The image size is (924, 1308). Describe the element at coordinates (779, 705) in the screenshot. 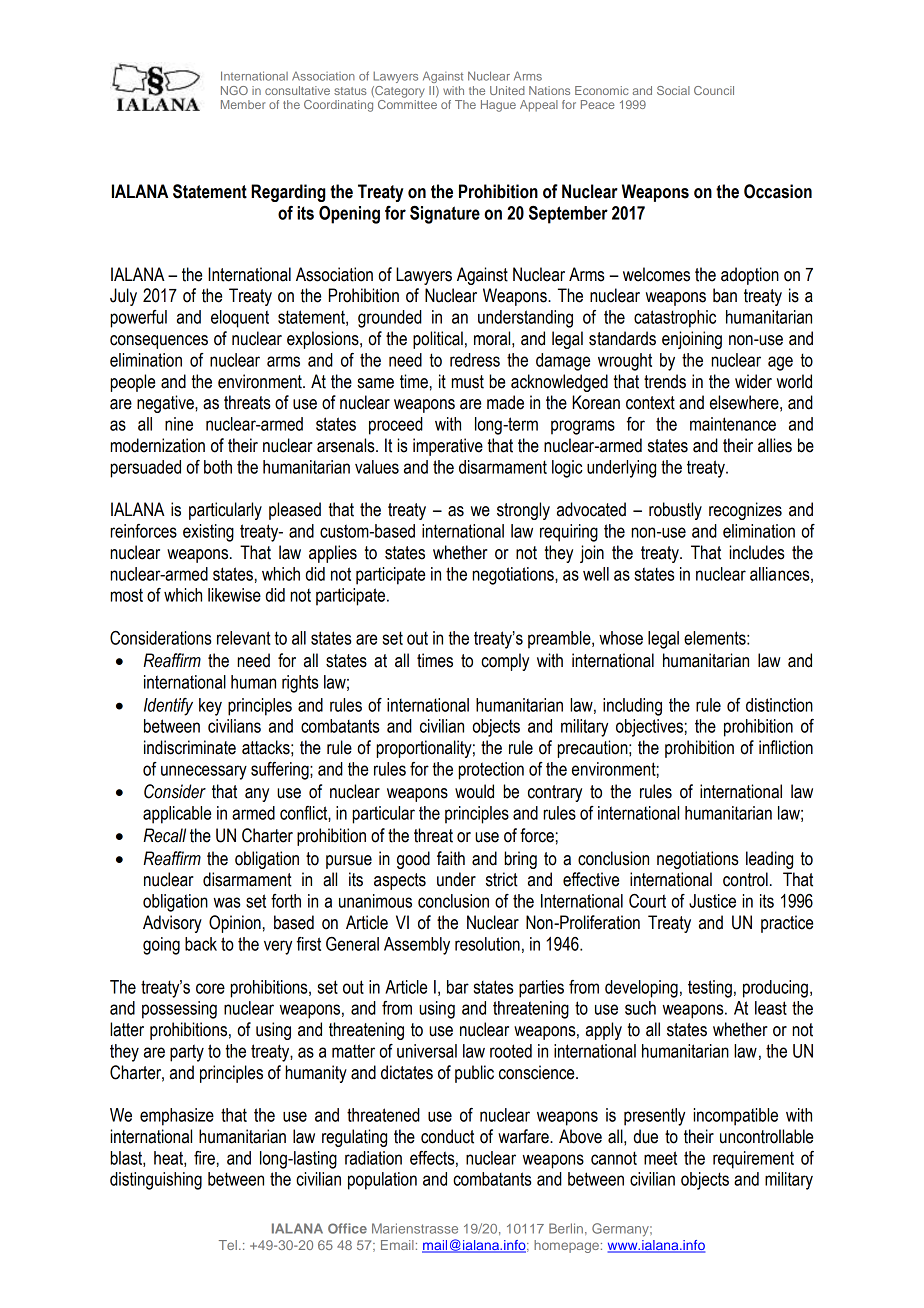

I see `distinction` at that location.
